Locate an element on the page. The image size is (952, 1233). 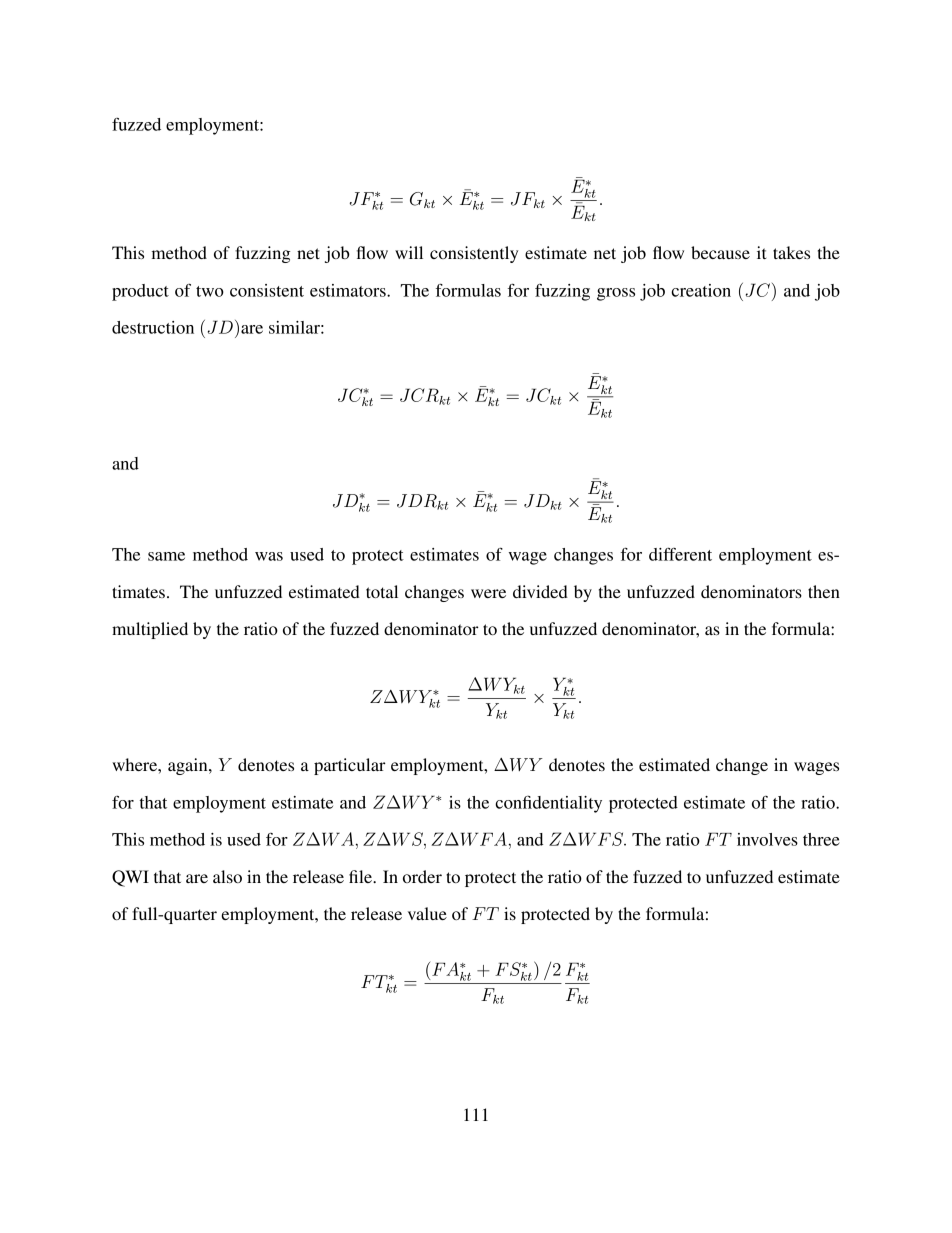
two is located at coordinates (210, 291).
